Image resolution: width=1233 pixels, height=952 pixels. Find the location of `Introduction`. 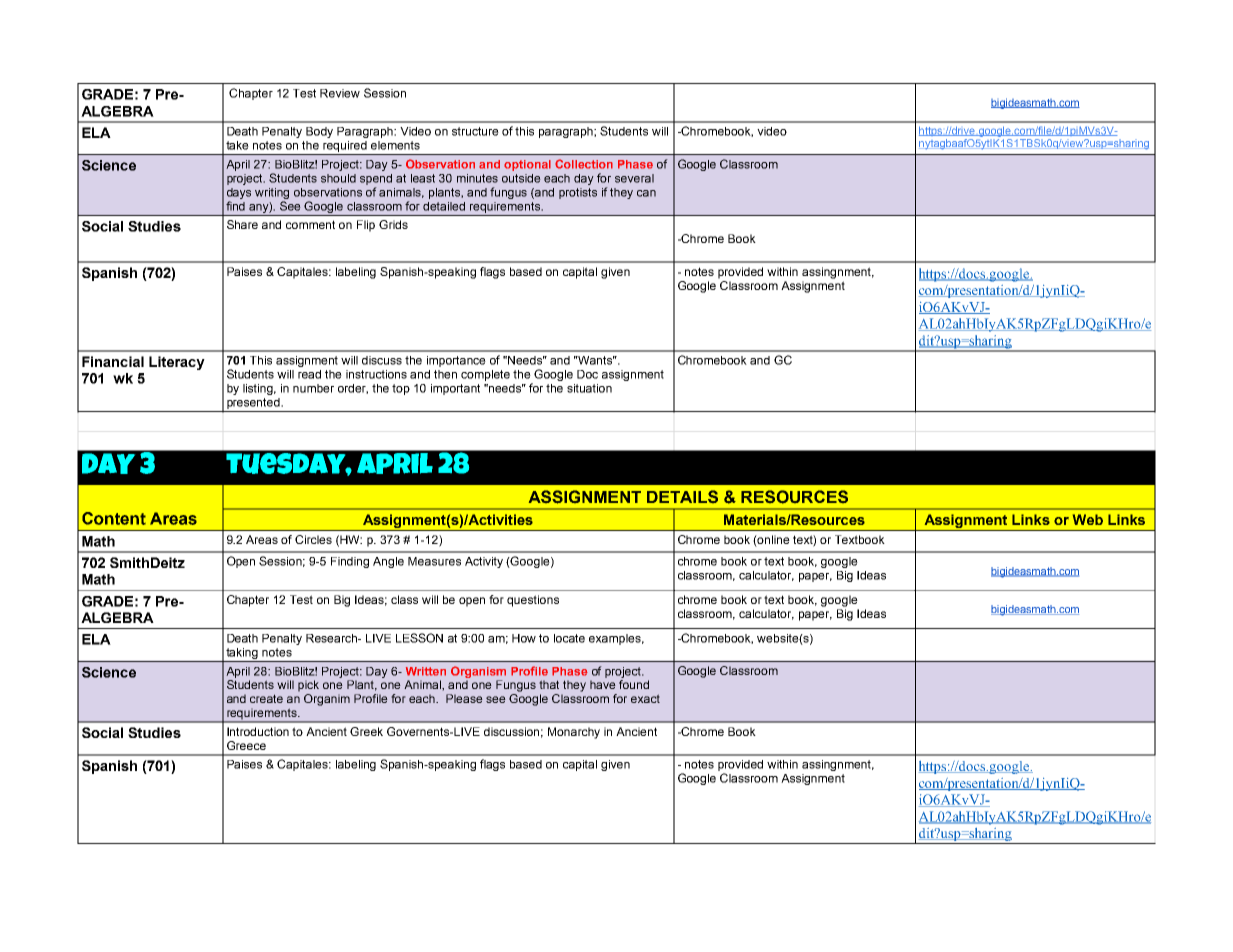

Introduction is located at coordinates (258, 731).
